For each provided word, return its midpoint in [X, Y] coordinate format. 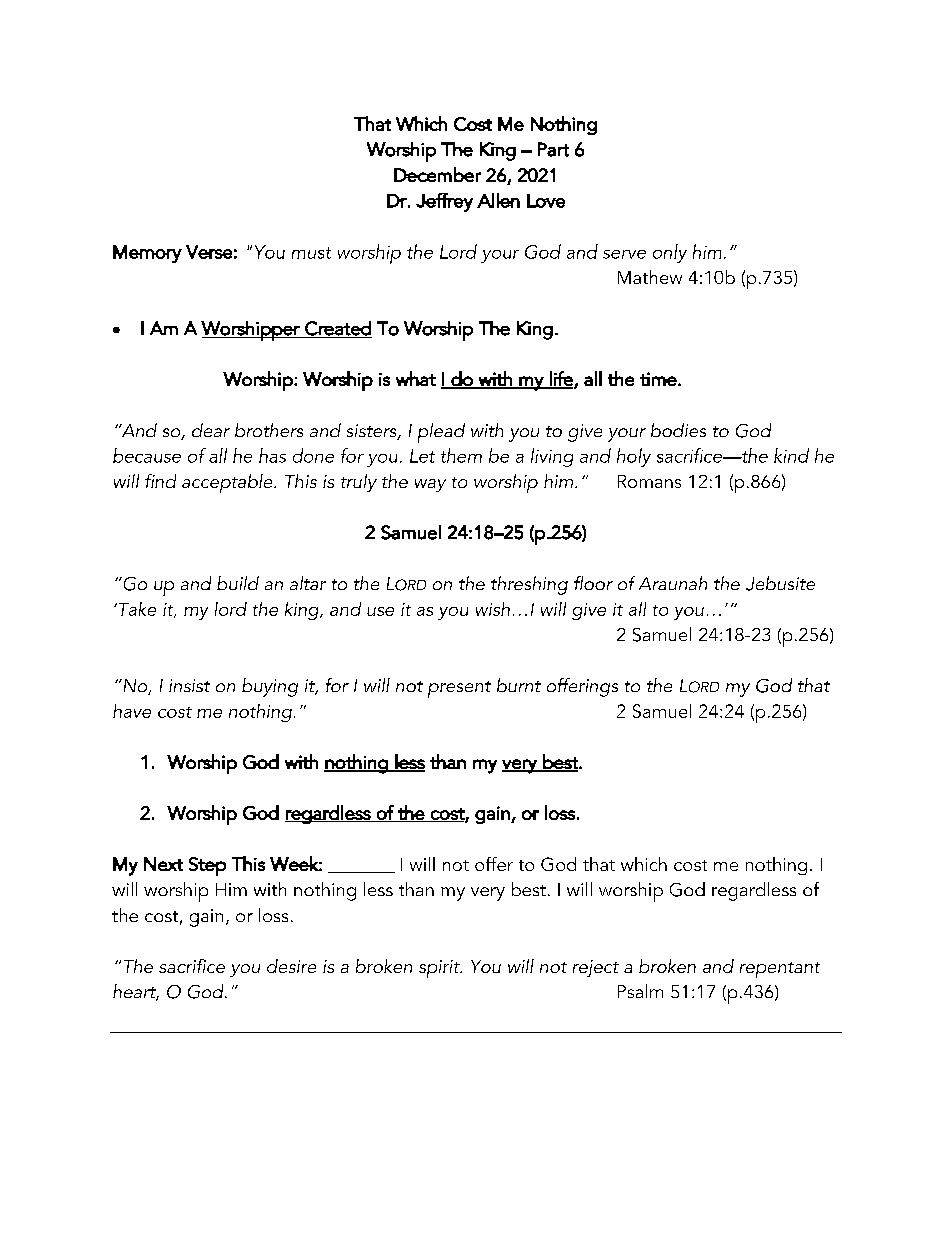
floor [593, 583]
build [238, 583]
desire [291, 966]
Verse [209, 252]
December [437, 174]
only [670, 253]
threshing [529, 585]
